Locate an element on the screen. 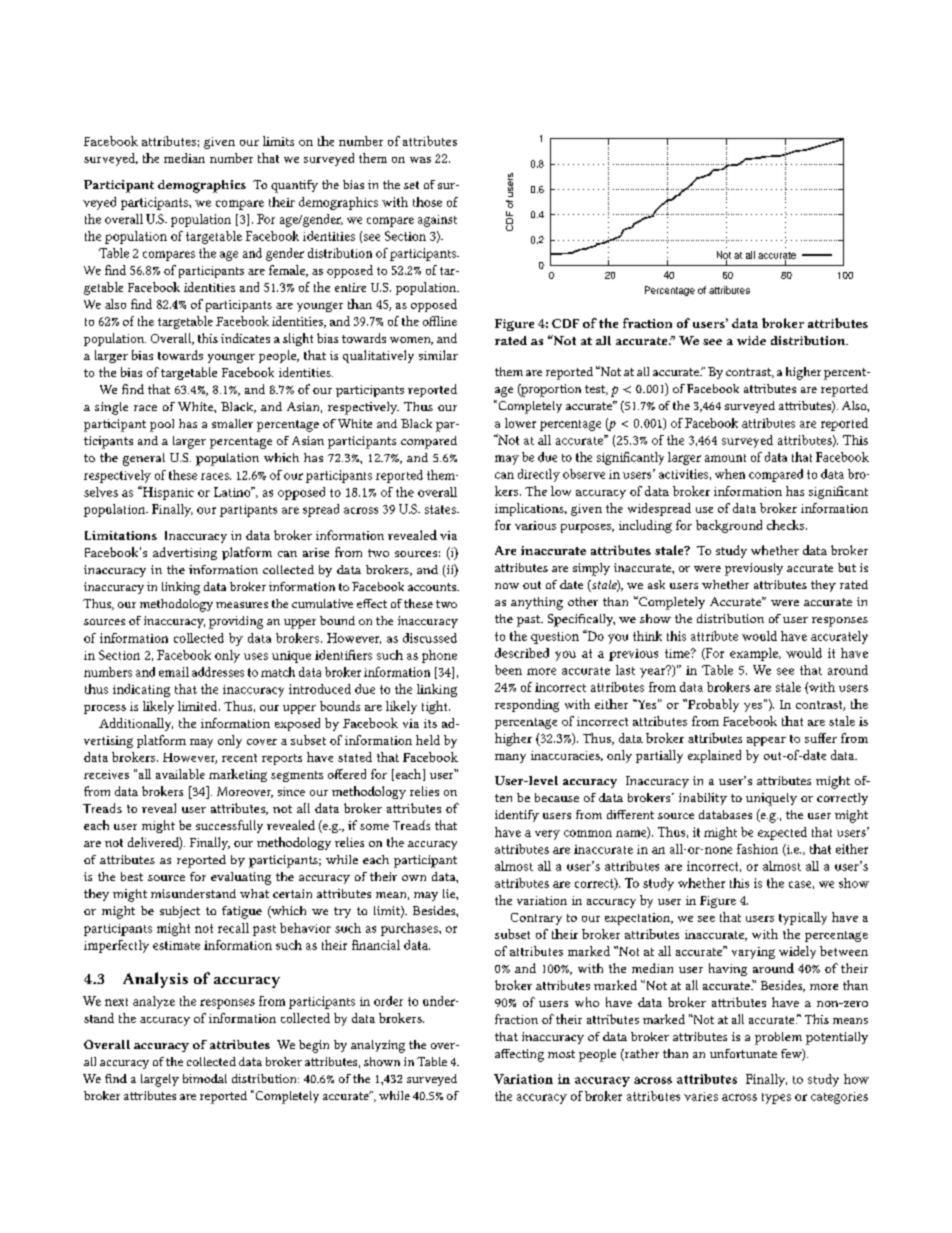 This screenshot has height=1233, width=952. bimodal is located at coordinates (205, 1078).
